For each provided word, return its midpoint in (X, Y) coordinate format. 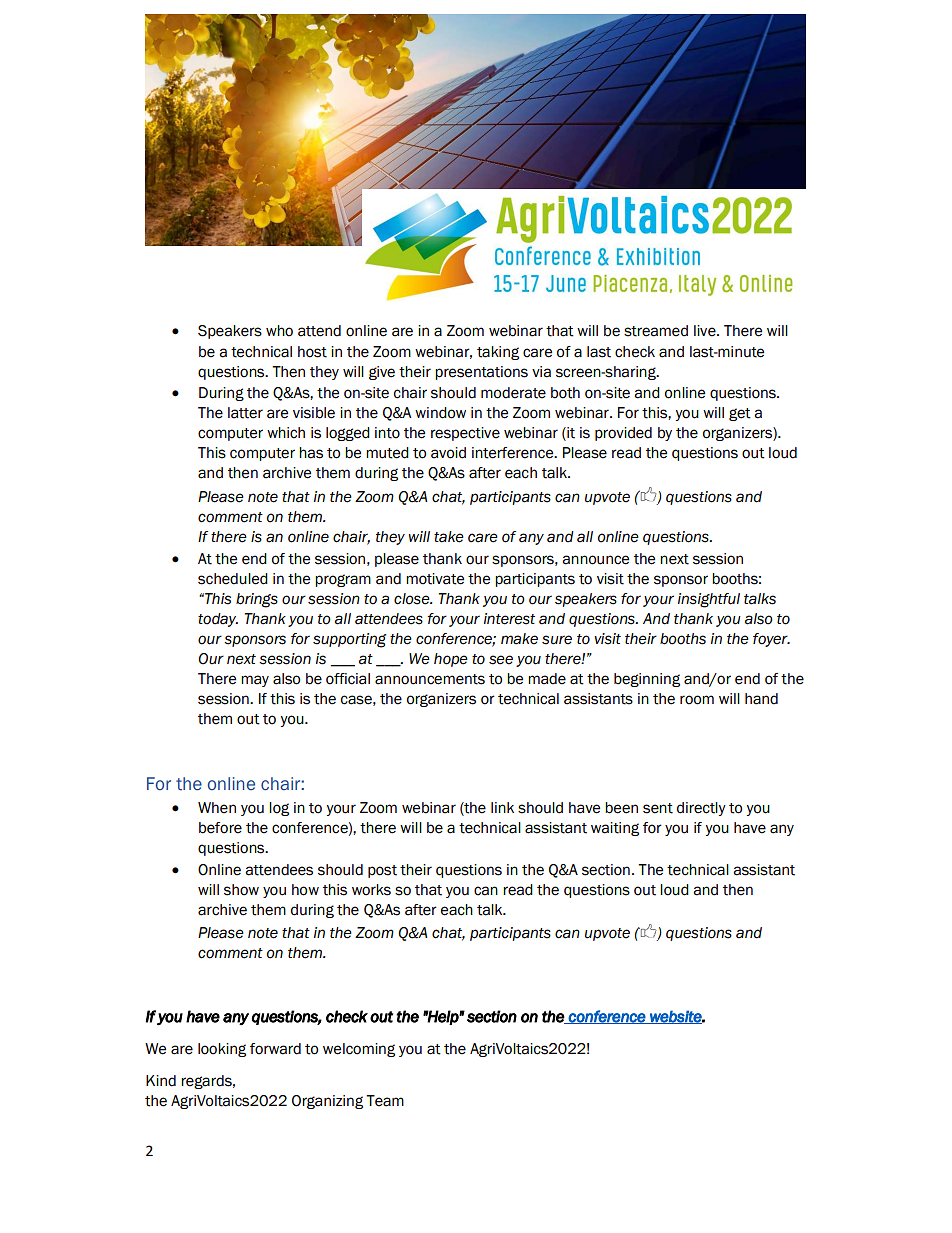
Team (385, 1101)
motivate (435, 579)
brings (257, 600)
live (706, 331)
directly (701, 809)
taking (498, 353)
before (220, 828)
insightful (709, 600)
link (502, 807)
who (279, 331)
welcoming (359, 1050)
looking (222, 1050)
